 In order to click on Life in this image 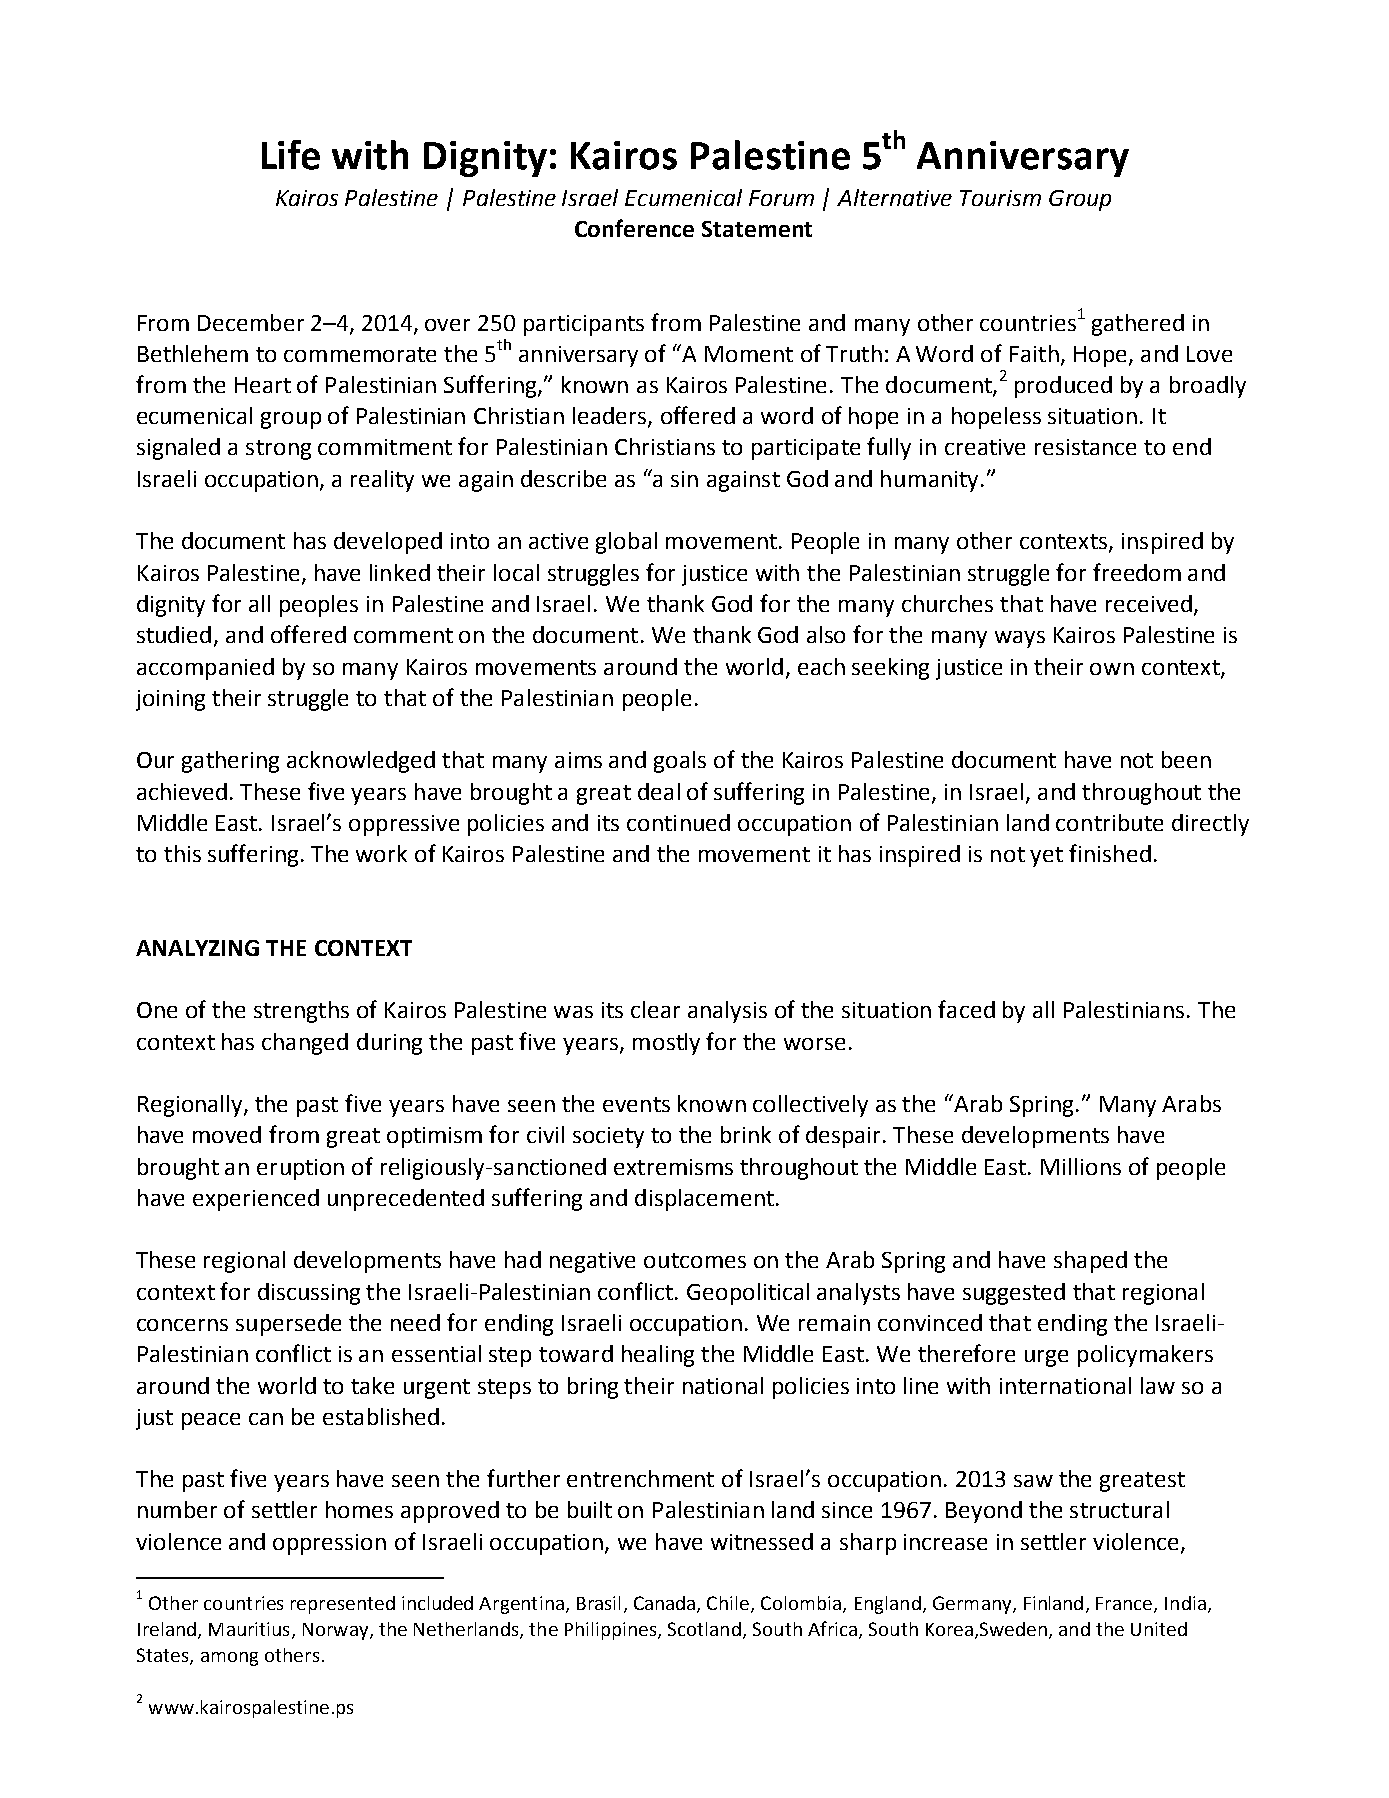, I will do `click(291, 155)`.
